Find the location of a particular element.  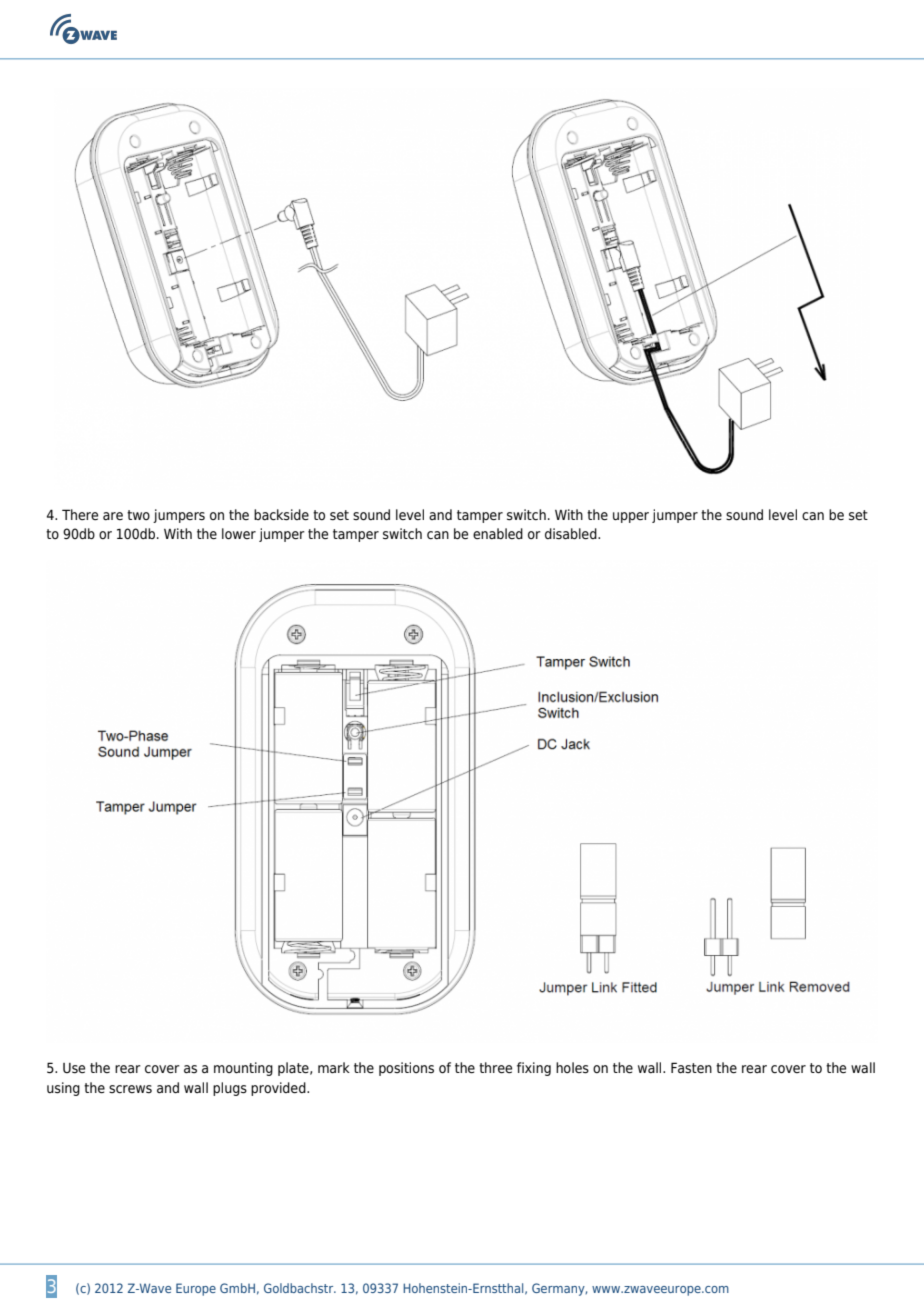

upper is located at coordinates (631, 517).
